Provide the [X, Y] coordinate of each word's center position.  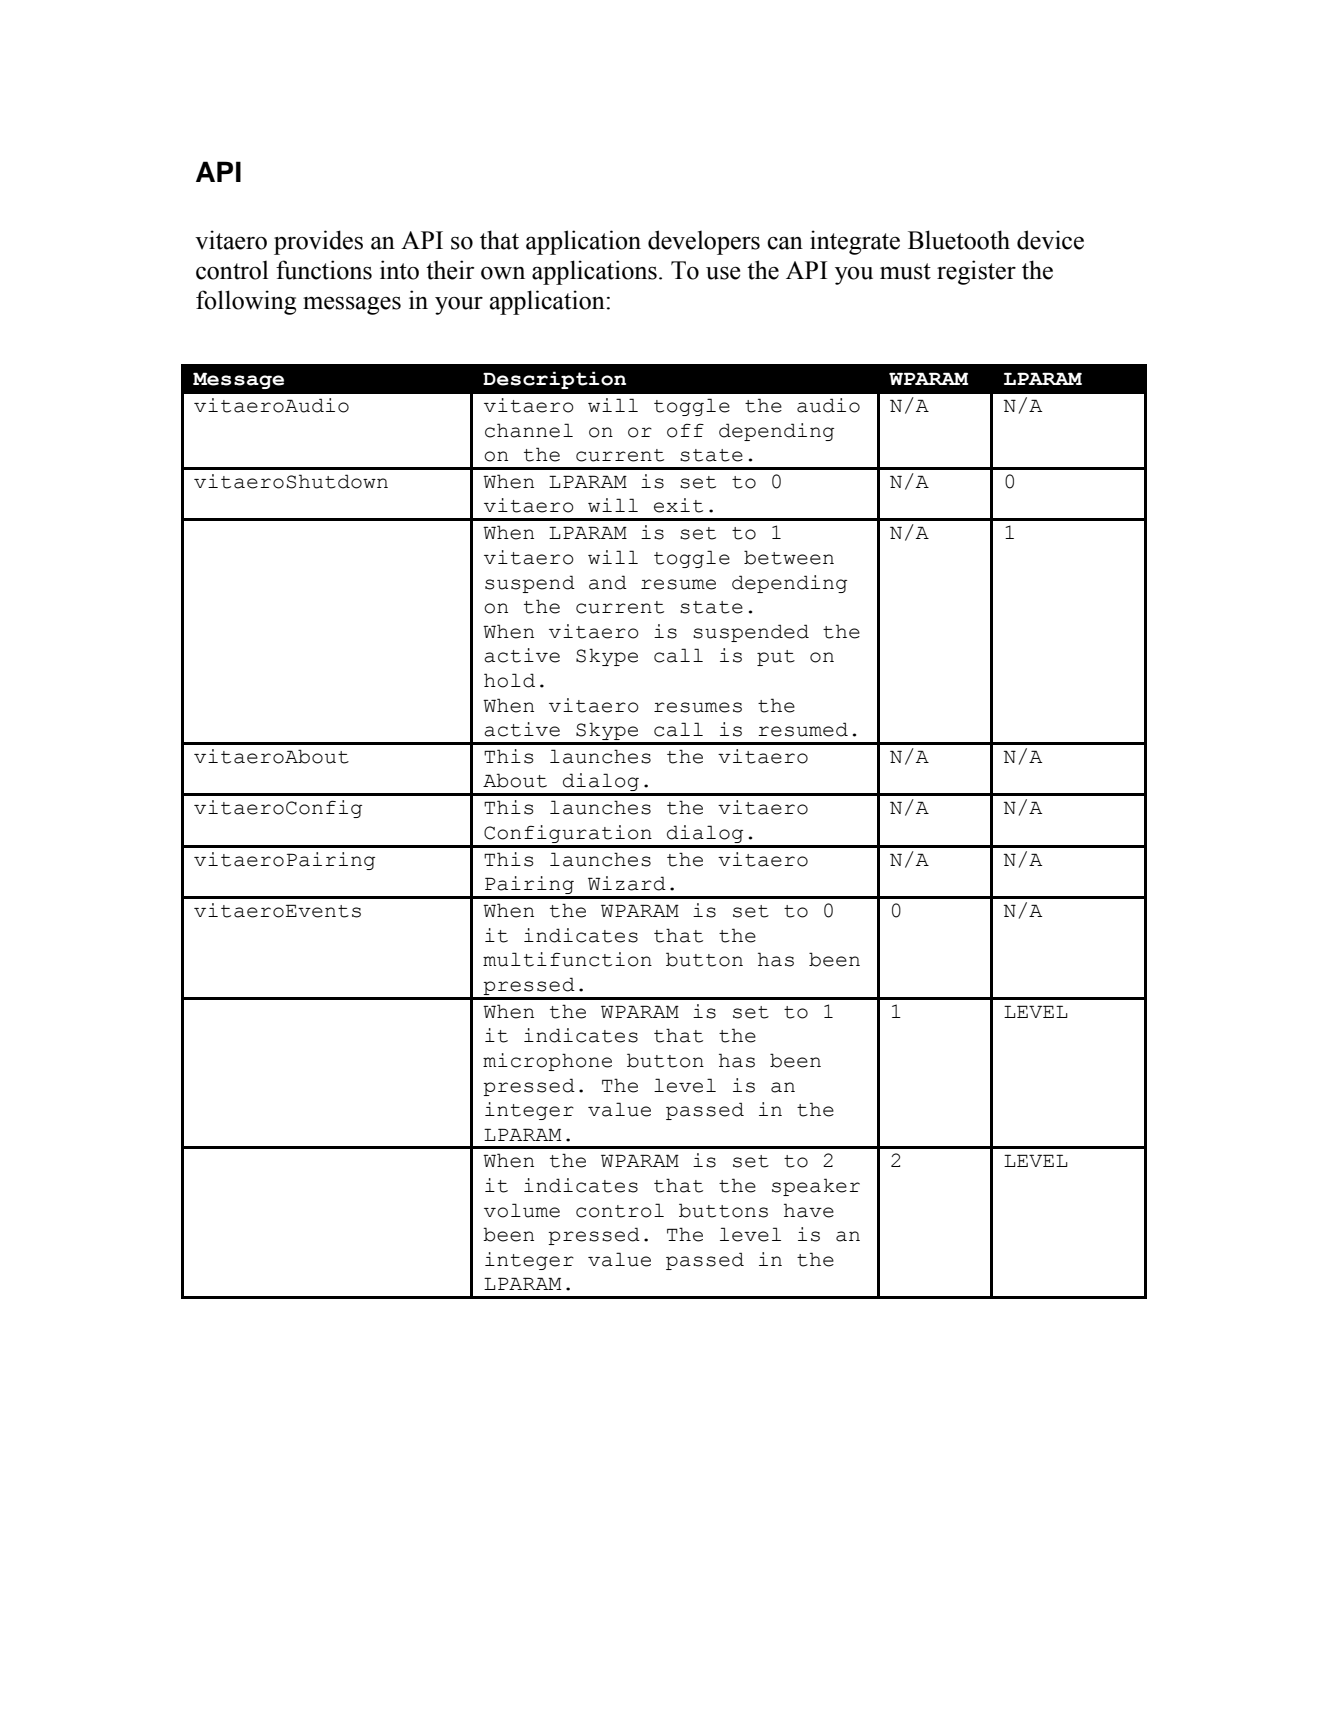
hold [509, 680]
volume [522, 1210]
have [809, 1210]
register [976, 272]
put [776, 658]
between [789, 557]
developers [704, 242]
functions [324, 270]
